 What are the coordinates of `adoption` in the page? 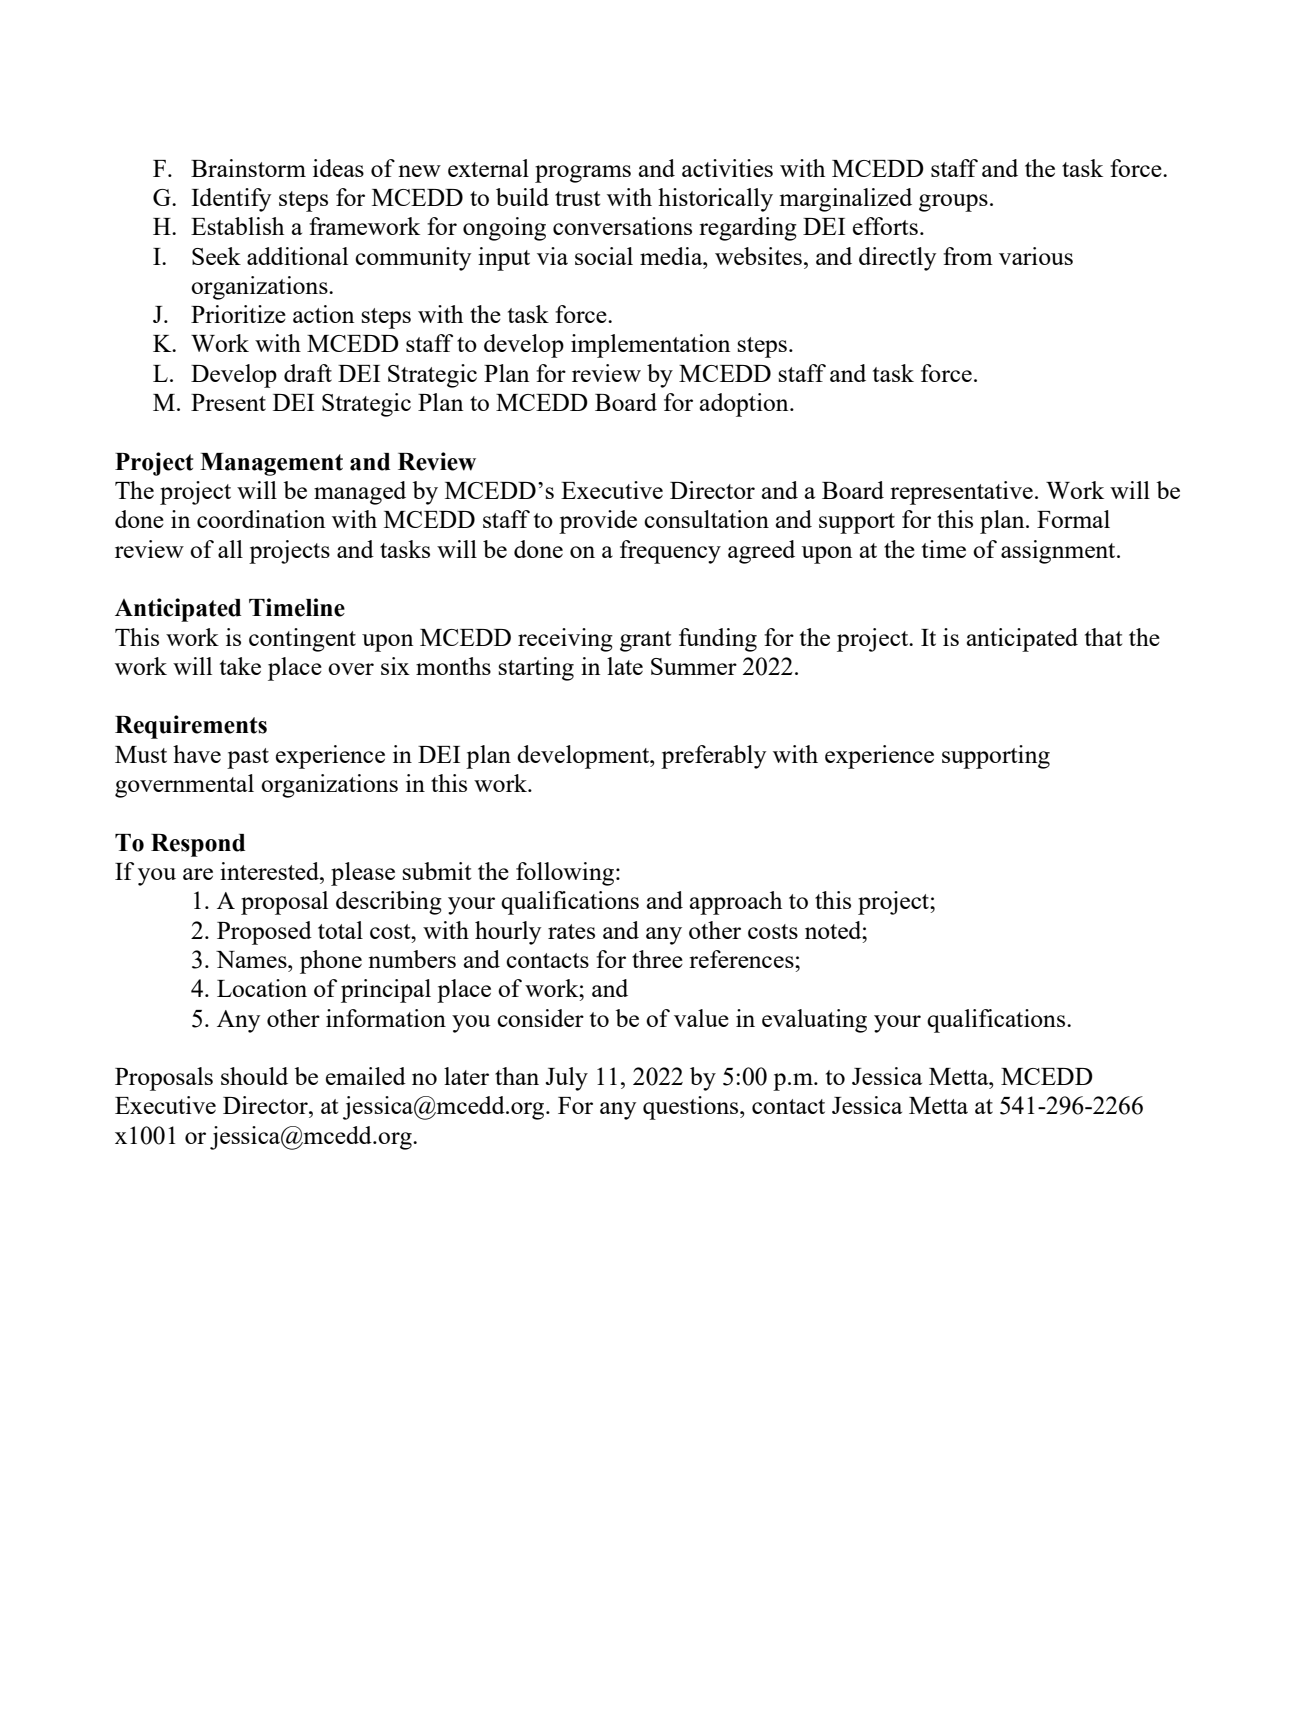 It's located at (745, 405).
